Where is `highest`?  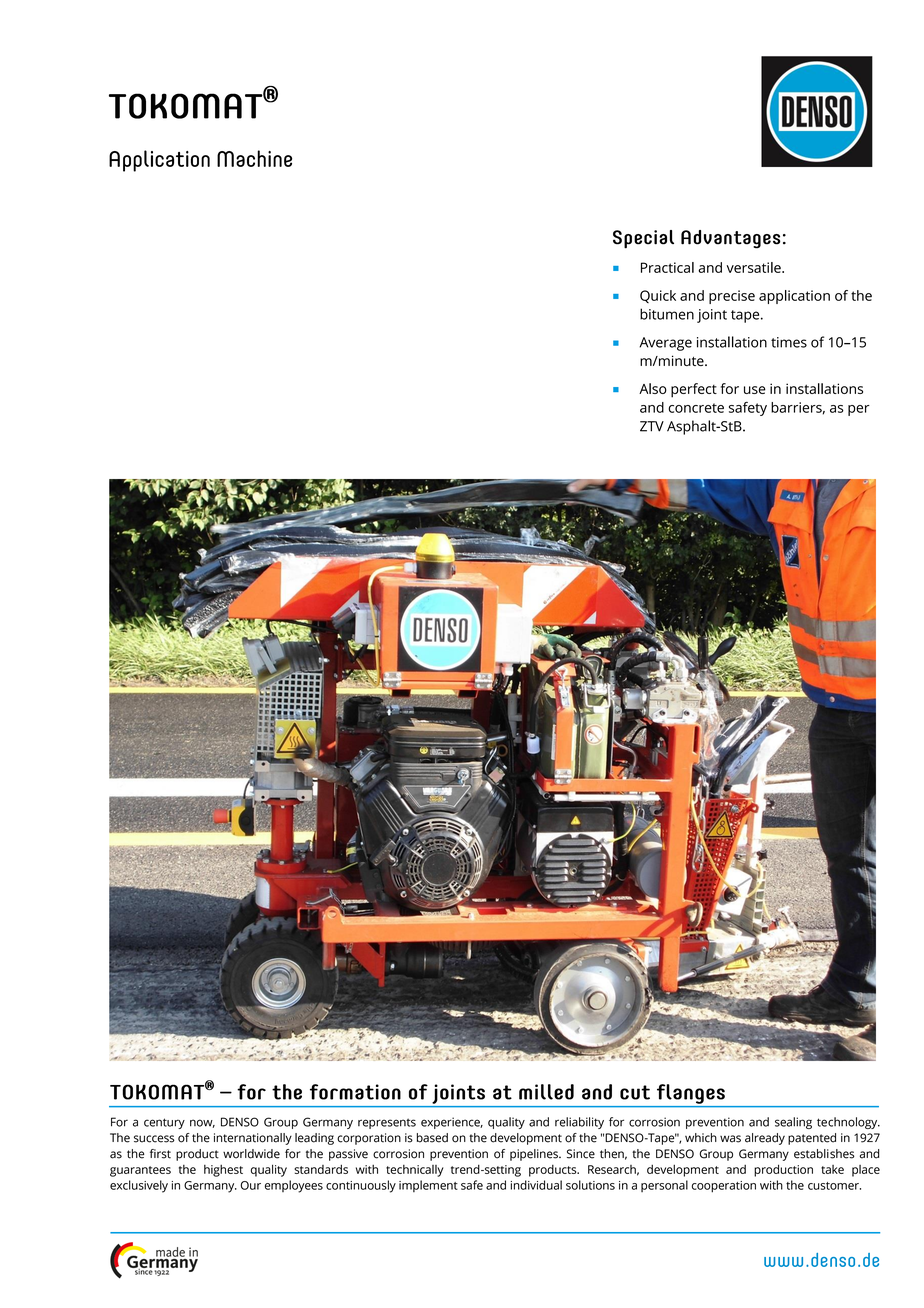 highest is located at coordinates (223, 1171).
